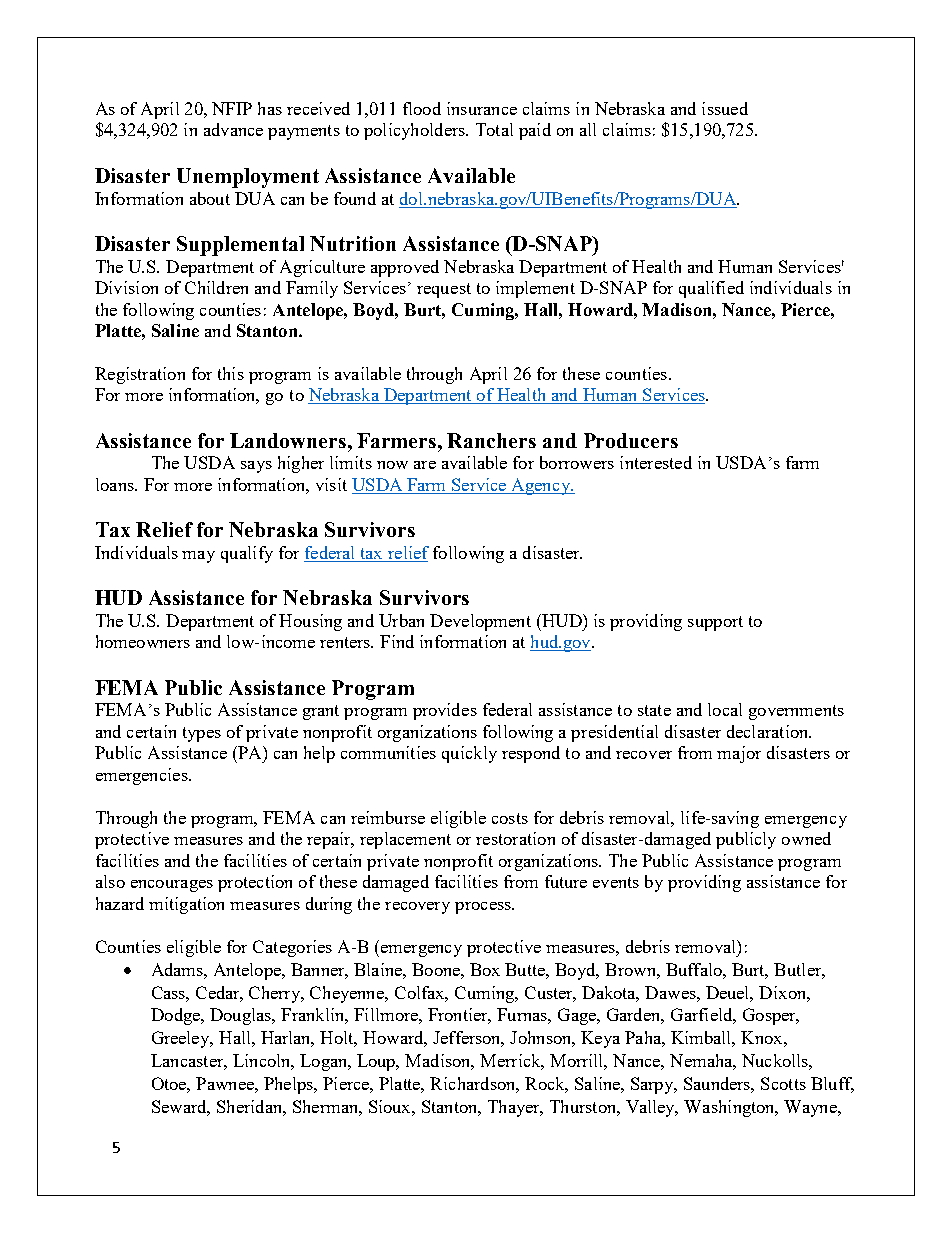 This page has height=1233, width=952. Describe the element at coordinates (540, 486) in the page. I see `Agency` at that location.
